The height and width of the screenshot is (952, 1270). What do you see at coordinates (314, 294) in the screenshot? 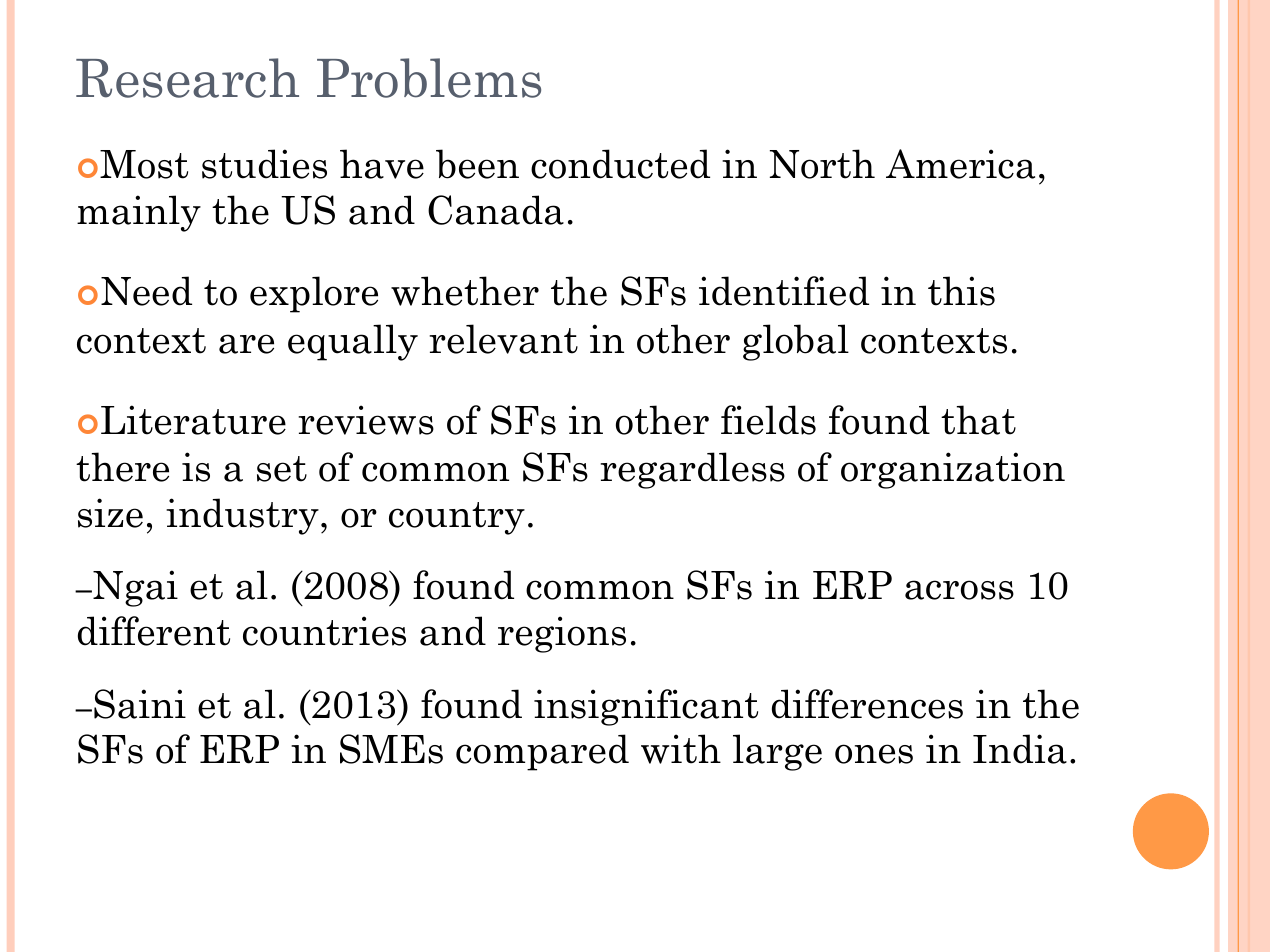
I see `explore` at bounding box center [314, 294].
